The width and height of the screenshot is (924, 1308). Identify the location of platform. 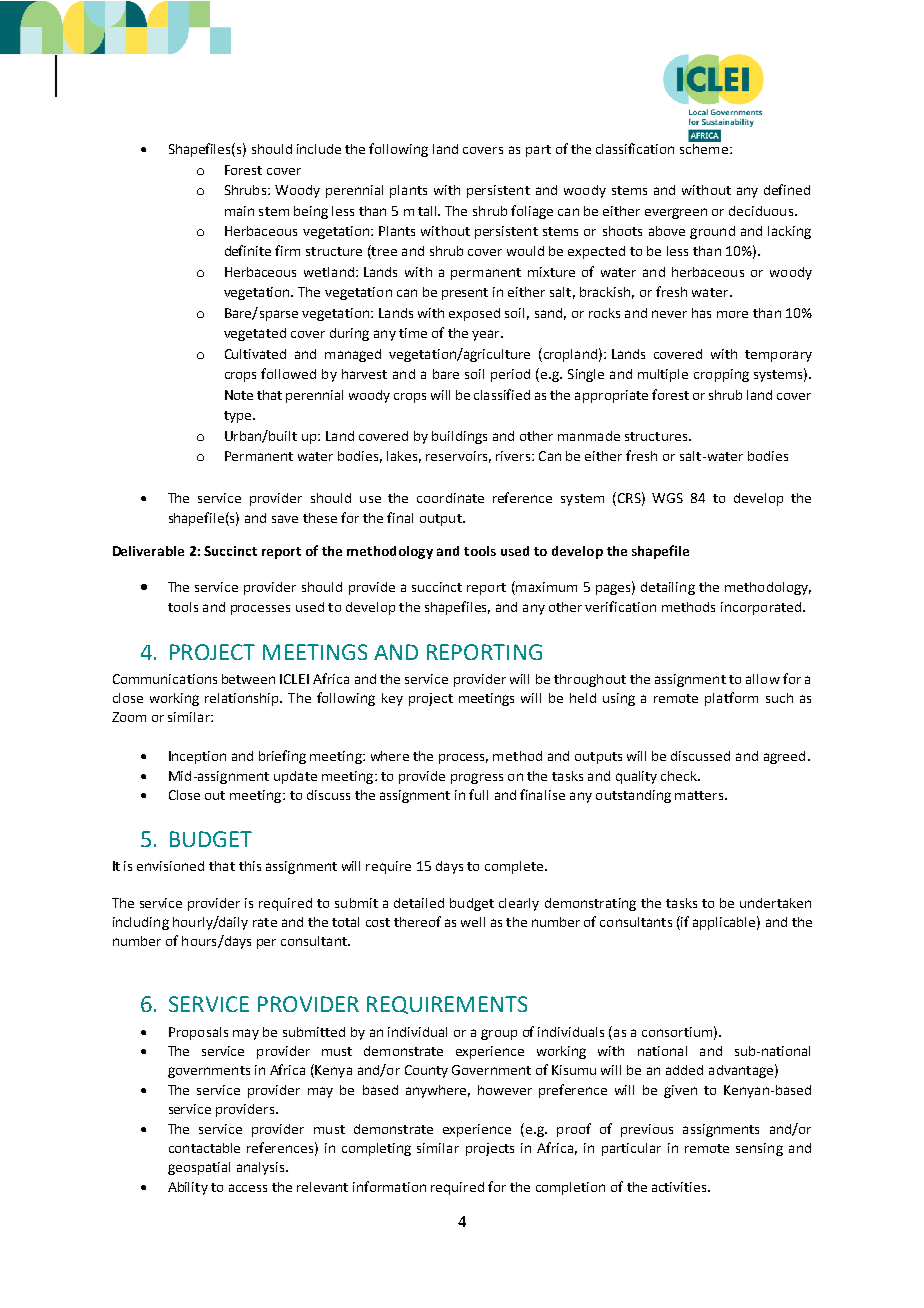
(731, 699).
